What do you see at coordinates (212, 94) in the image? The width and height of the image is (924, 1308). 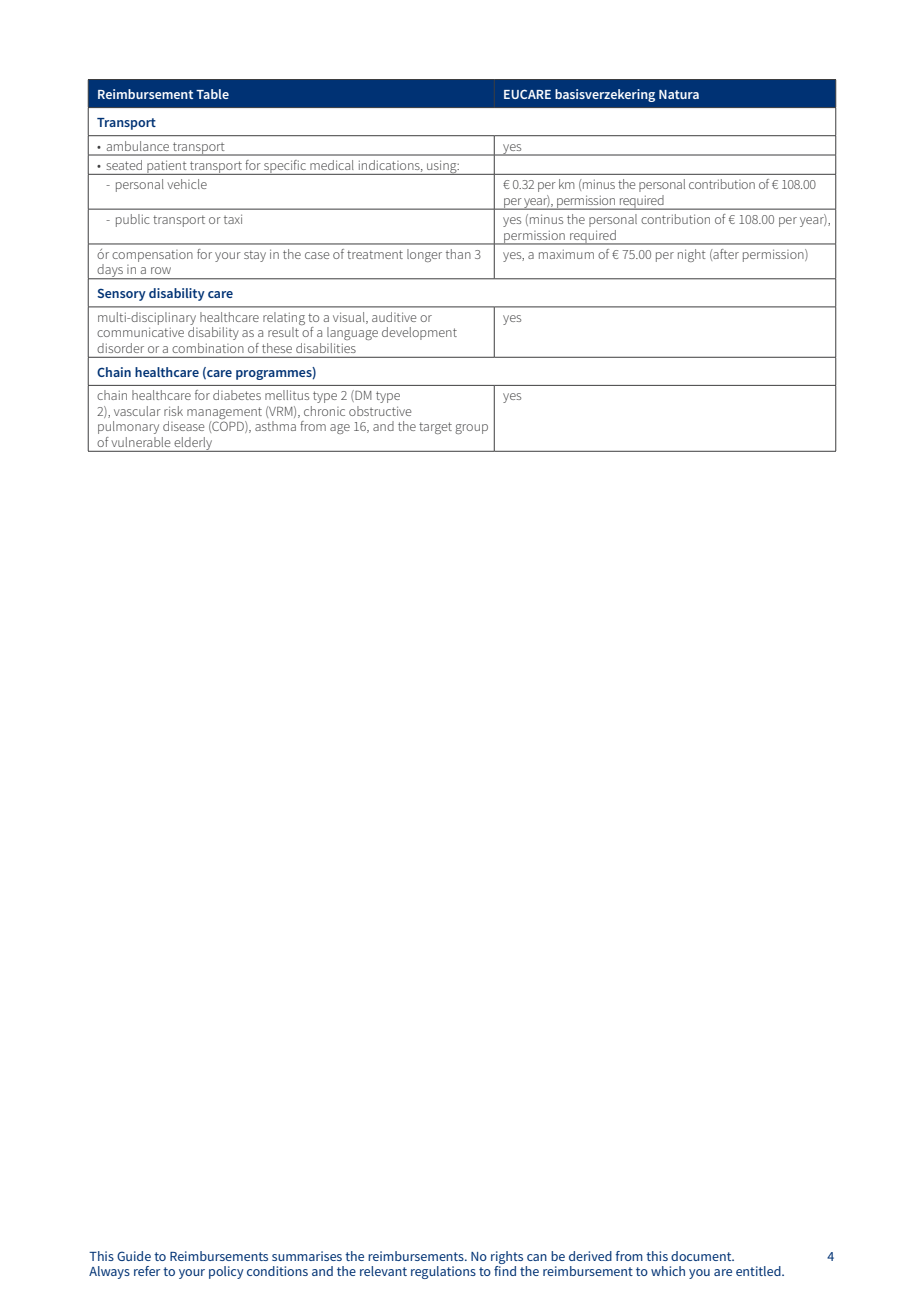 I see `Table` at bounding box center [212, 94].
